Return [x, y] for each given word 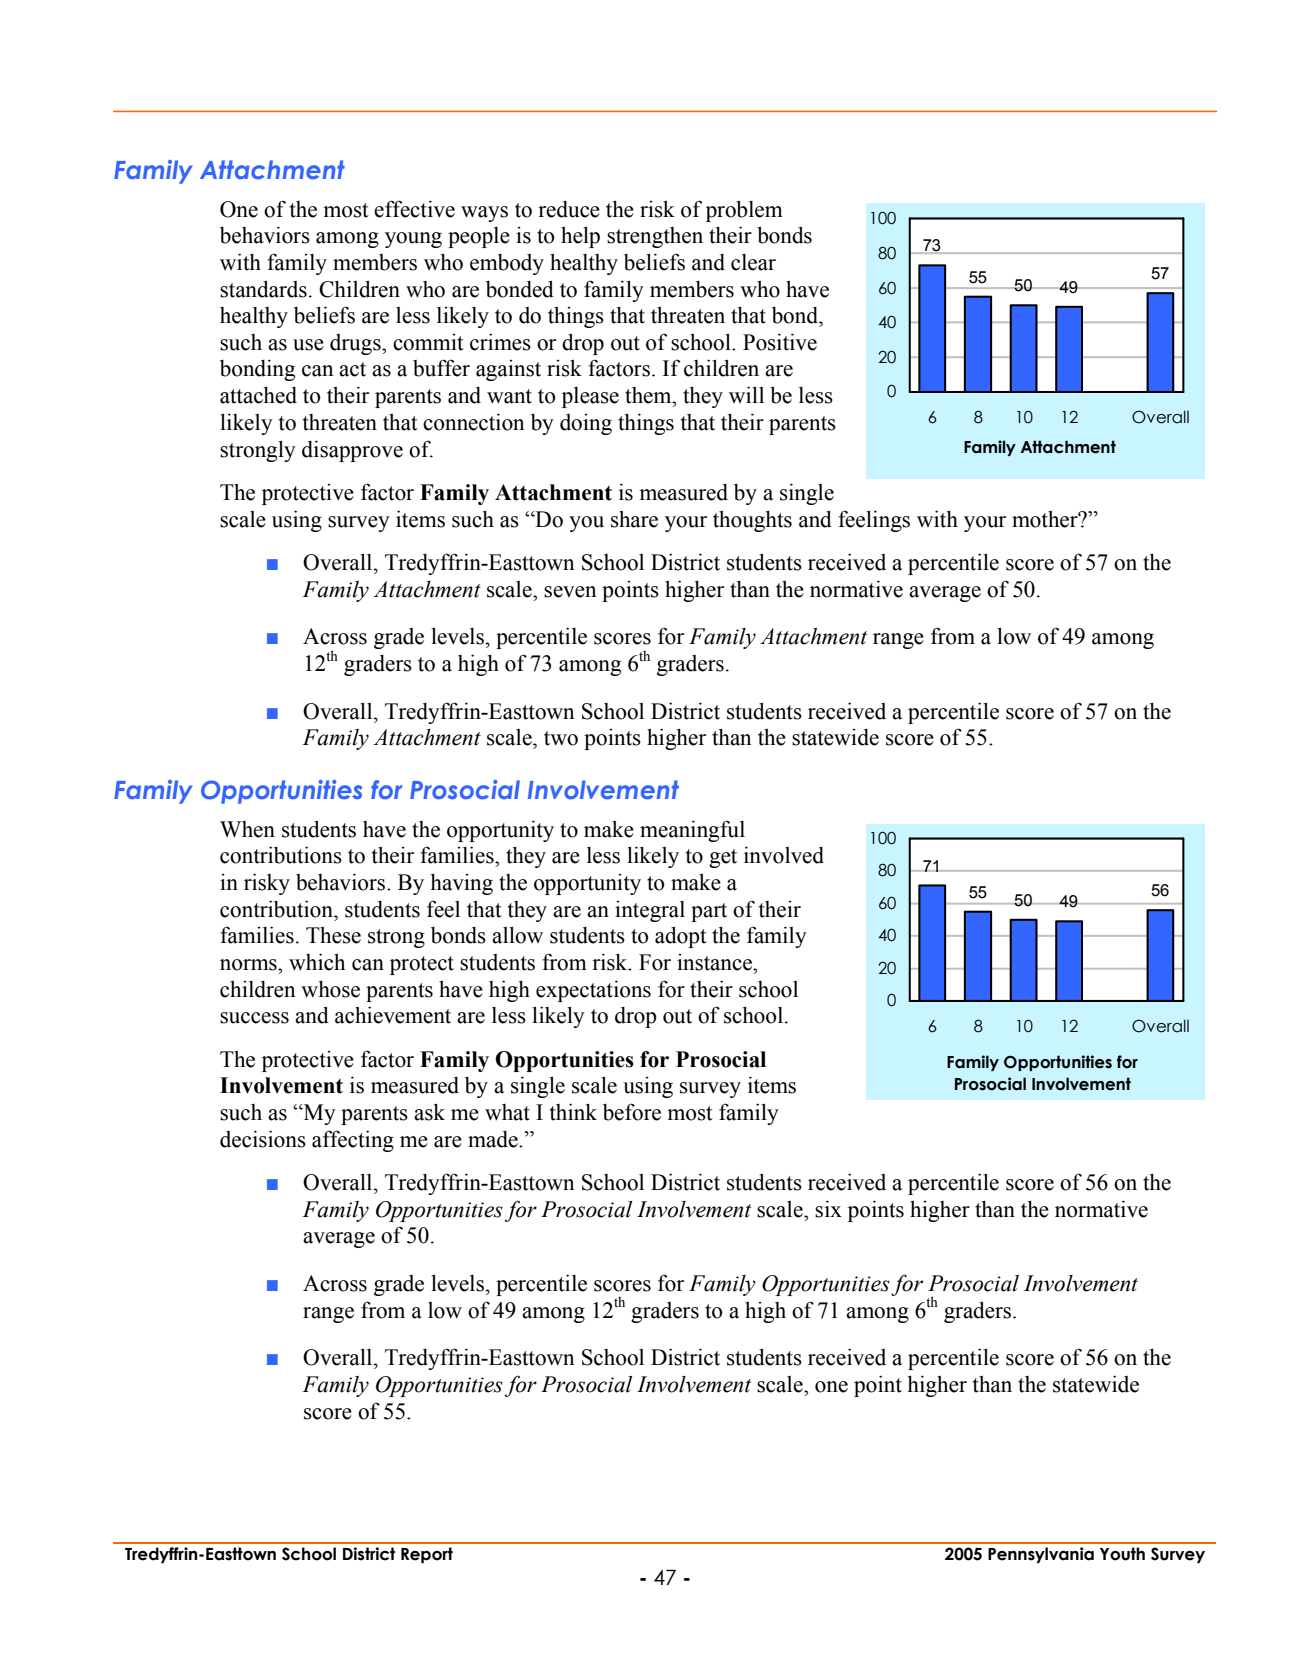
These [333, 935]
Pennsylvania [1041, 1555]
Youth [1122, 1554]
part [709, 912]
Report [427, 1555]
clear [753, 262]
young [413, 240]
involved [784, 855]
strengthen [655, 237]
